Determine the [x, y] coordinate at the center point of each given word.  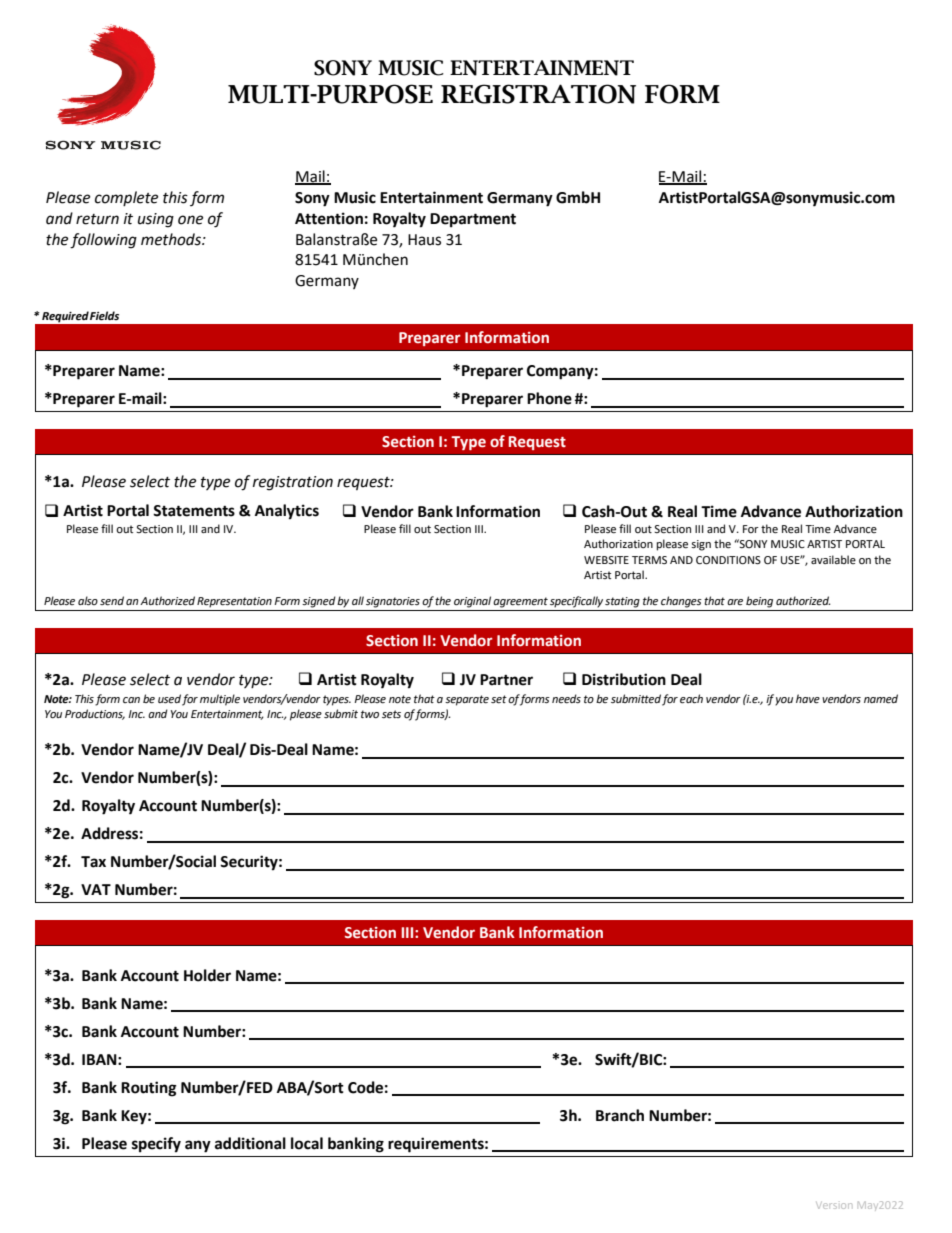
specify [156, 1145]
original [472, 602]
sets [391, 714]
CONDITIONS [728, 560]
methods [172, 239]
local [307, 1143]
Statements [194, 511]
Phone [549, 398]
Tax [93, 862]
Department [473, 220]
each [691, 699]
